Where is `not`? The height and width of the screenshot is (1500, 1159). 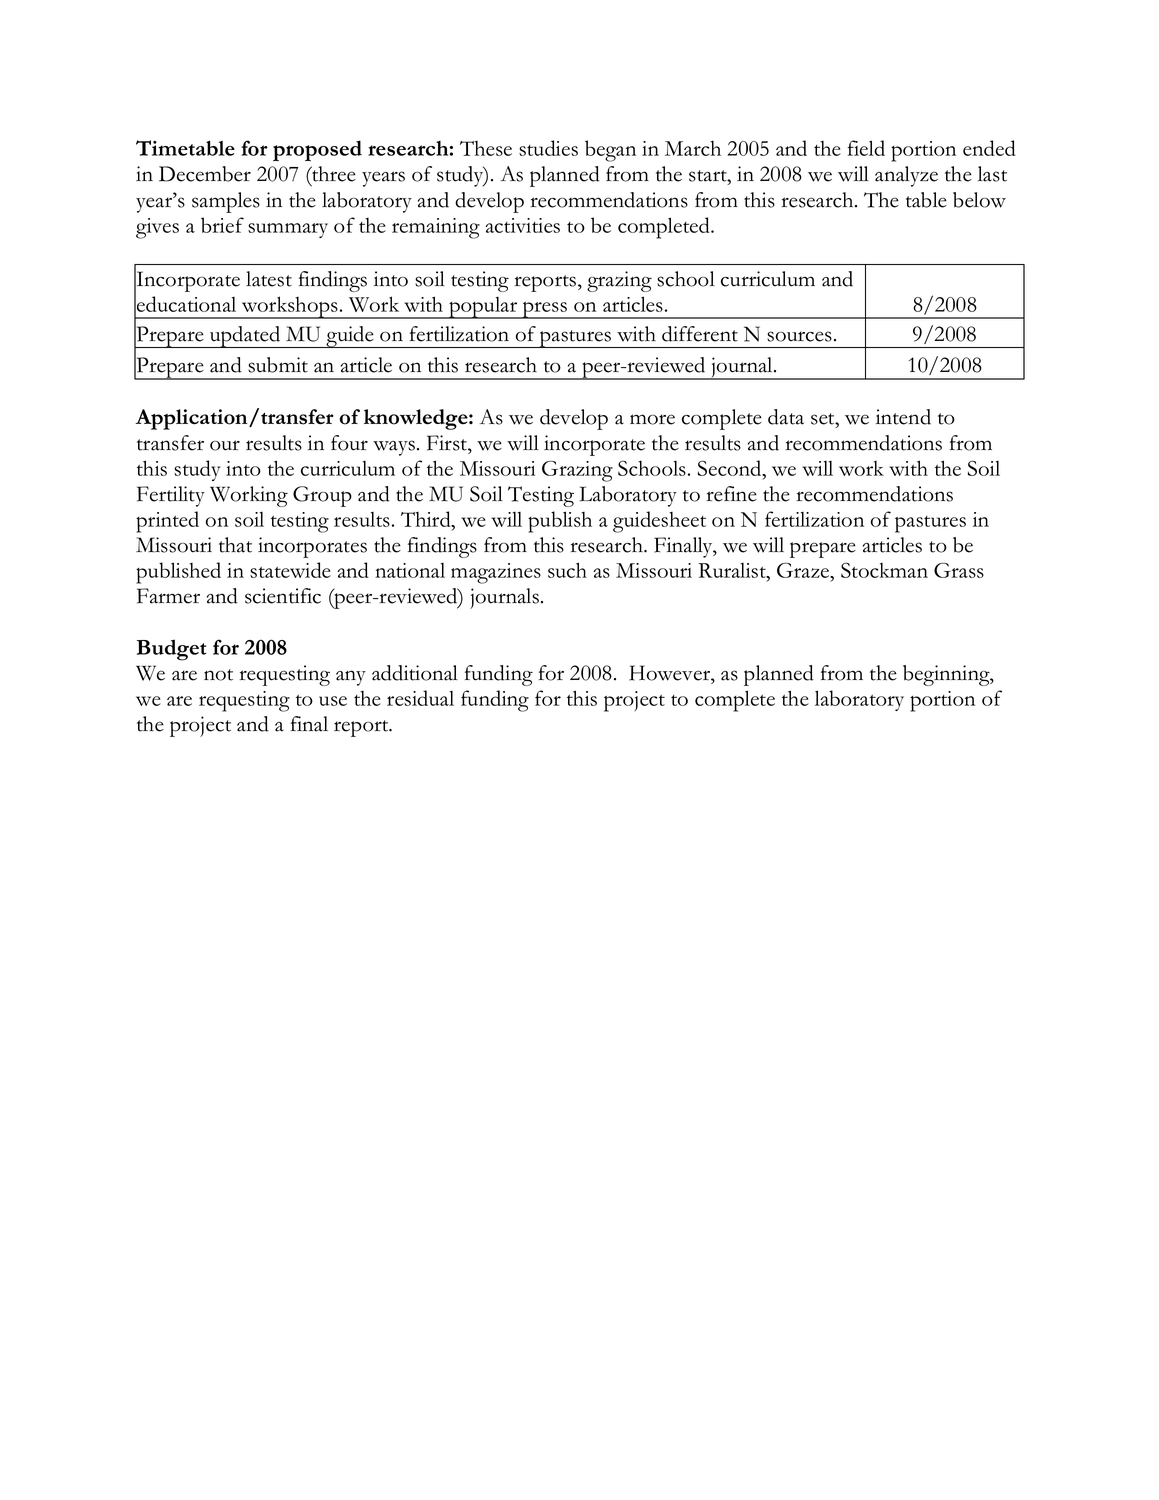
not is located at coordinates (218, 675).
